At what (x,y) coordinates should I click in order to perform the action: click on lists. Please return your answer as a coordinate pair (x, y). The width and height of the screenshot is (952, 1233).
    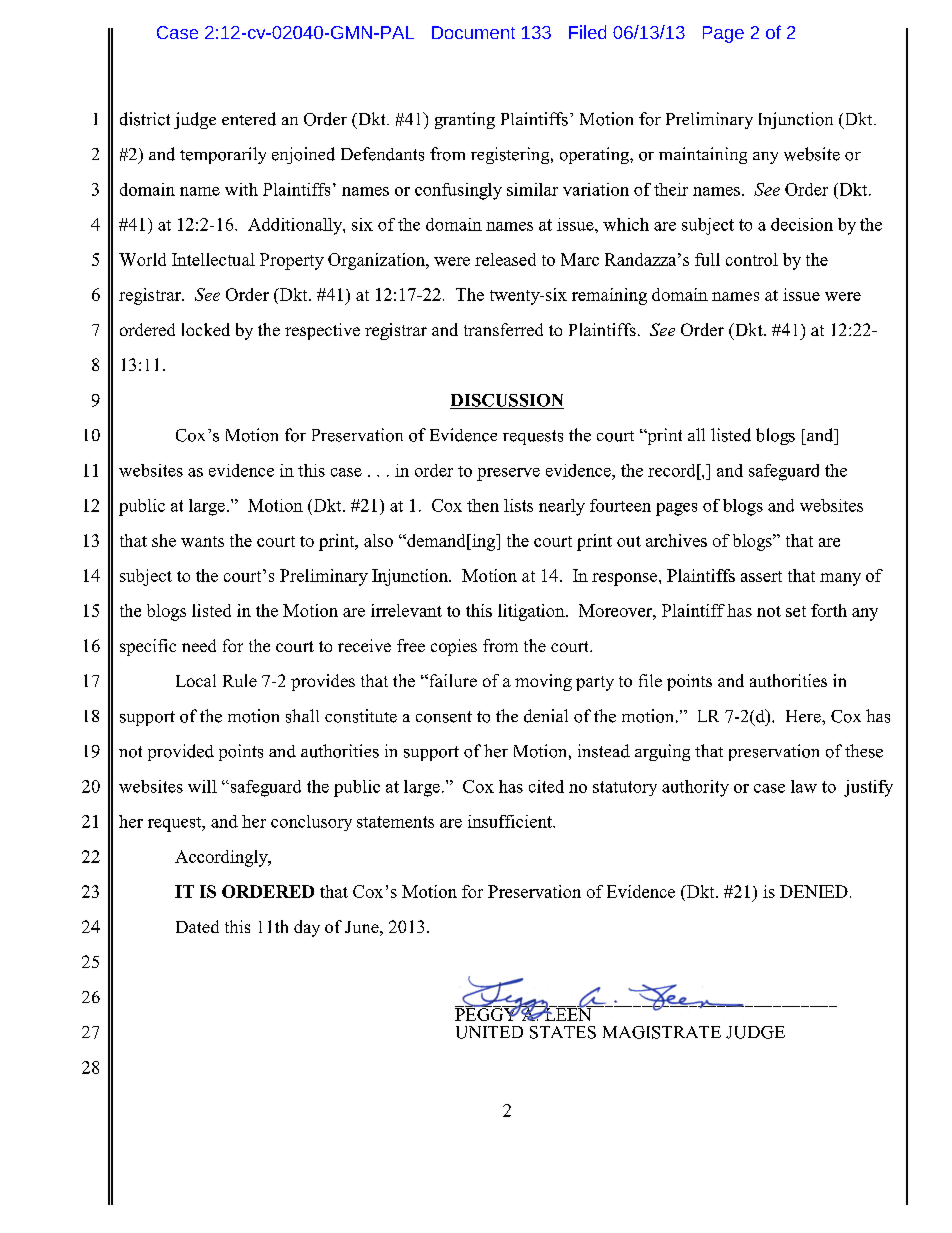
    Looking at the image, I should click on (518, 505).
